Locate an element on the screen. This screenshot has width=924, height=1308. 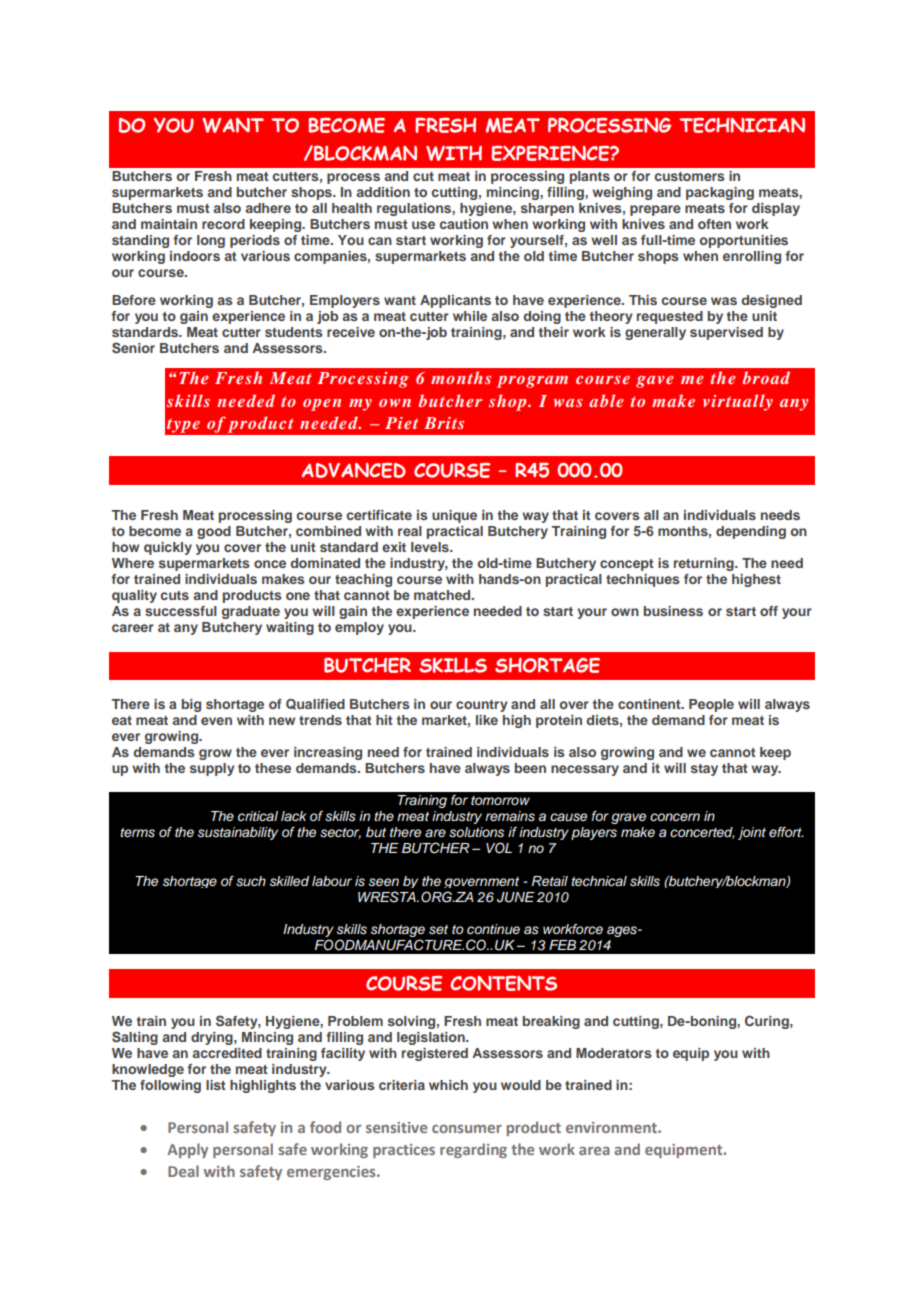
supervised is located at coordinates (726, 333).
